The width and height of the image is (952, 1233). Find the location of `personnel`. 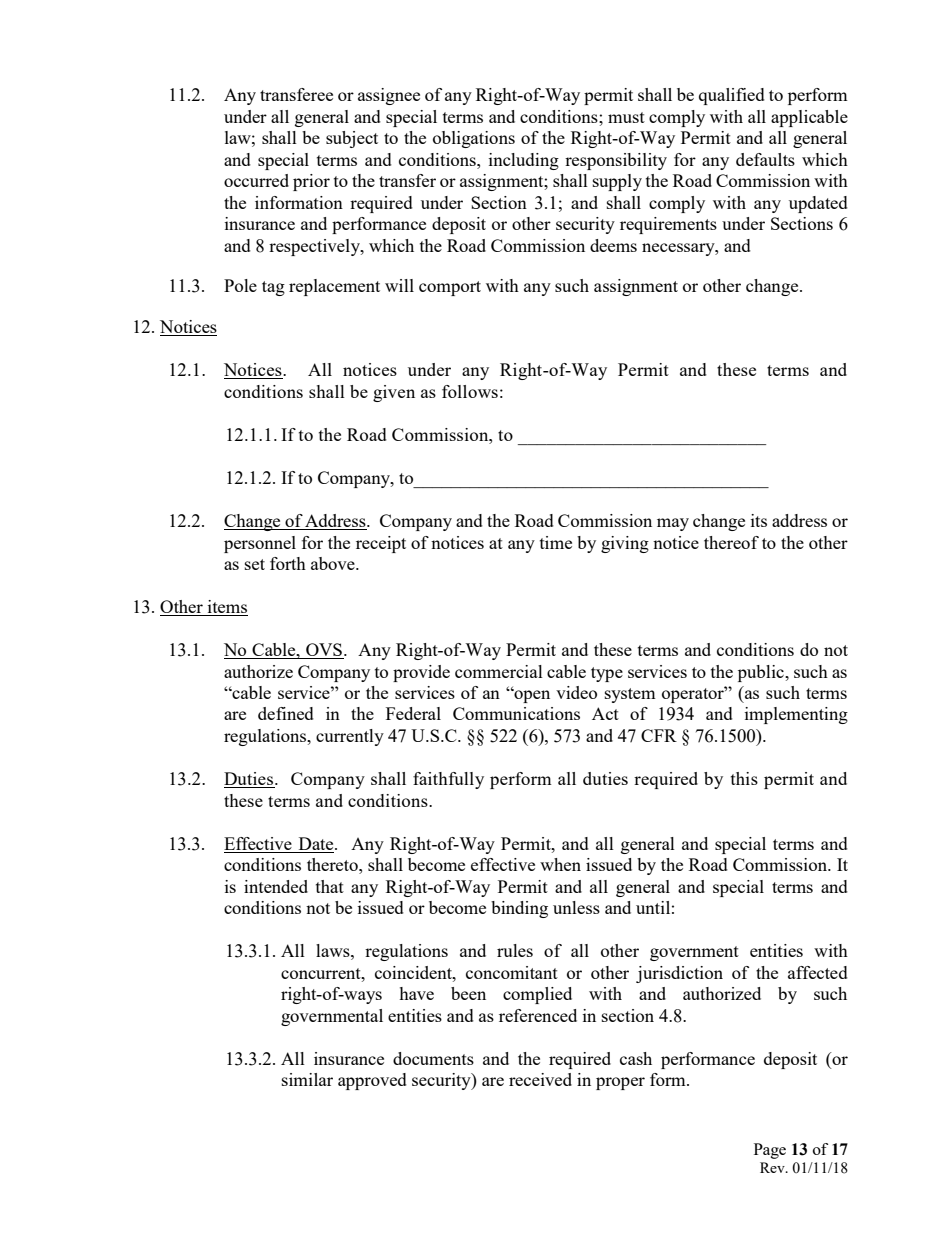

personnel is located at coordinates (260, 544).
